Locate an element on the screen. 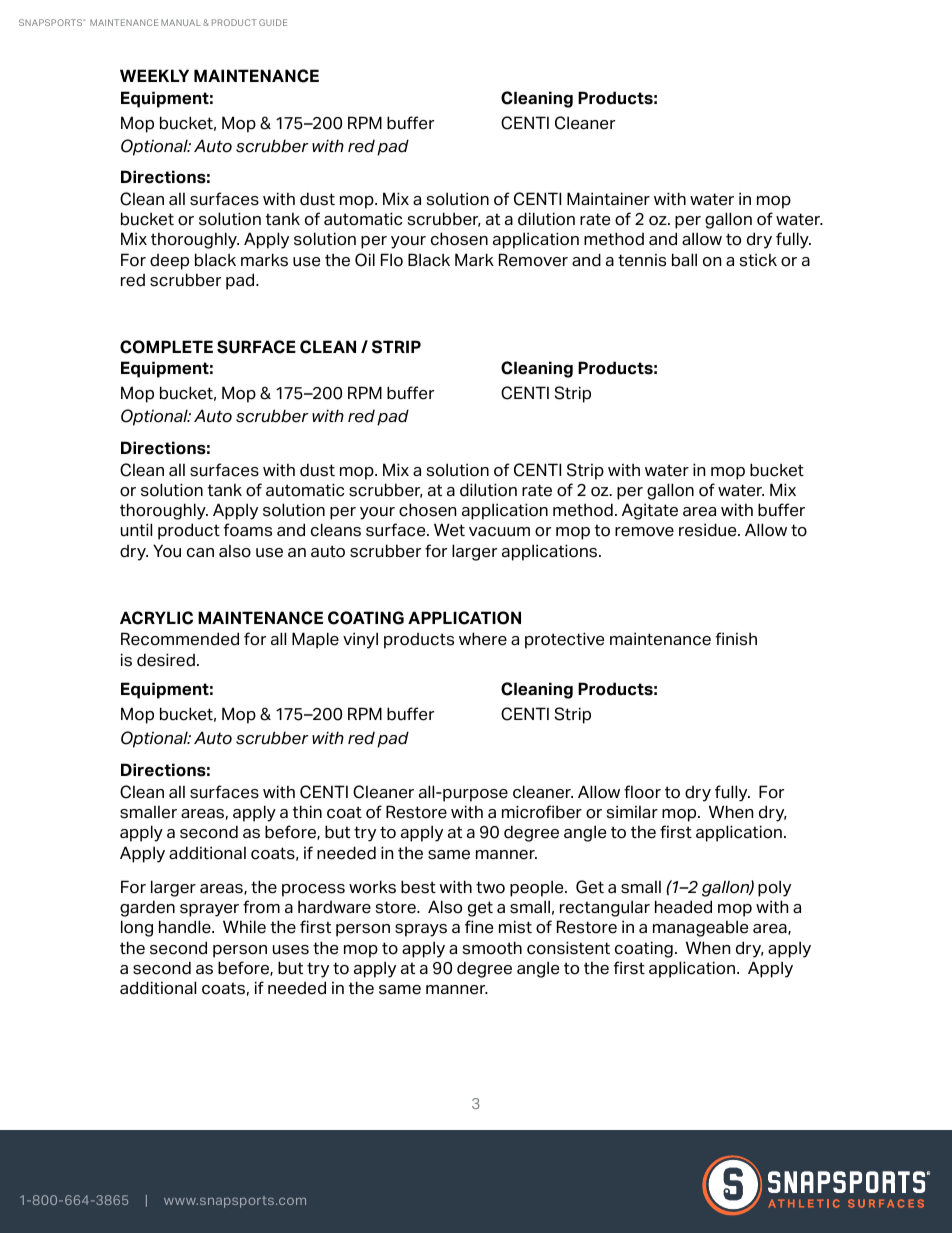  GUIDE is located at coordinates (273, 22).
